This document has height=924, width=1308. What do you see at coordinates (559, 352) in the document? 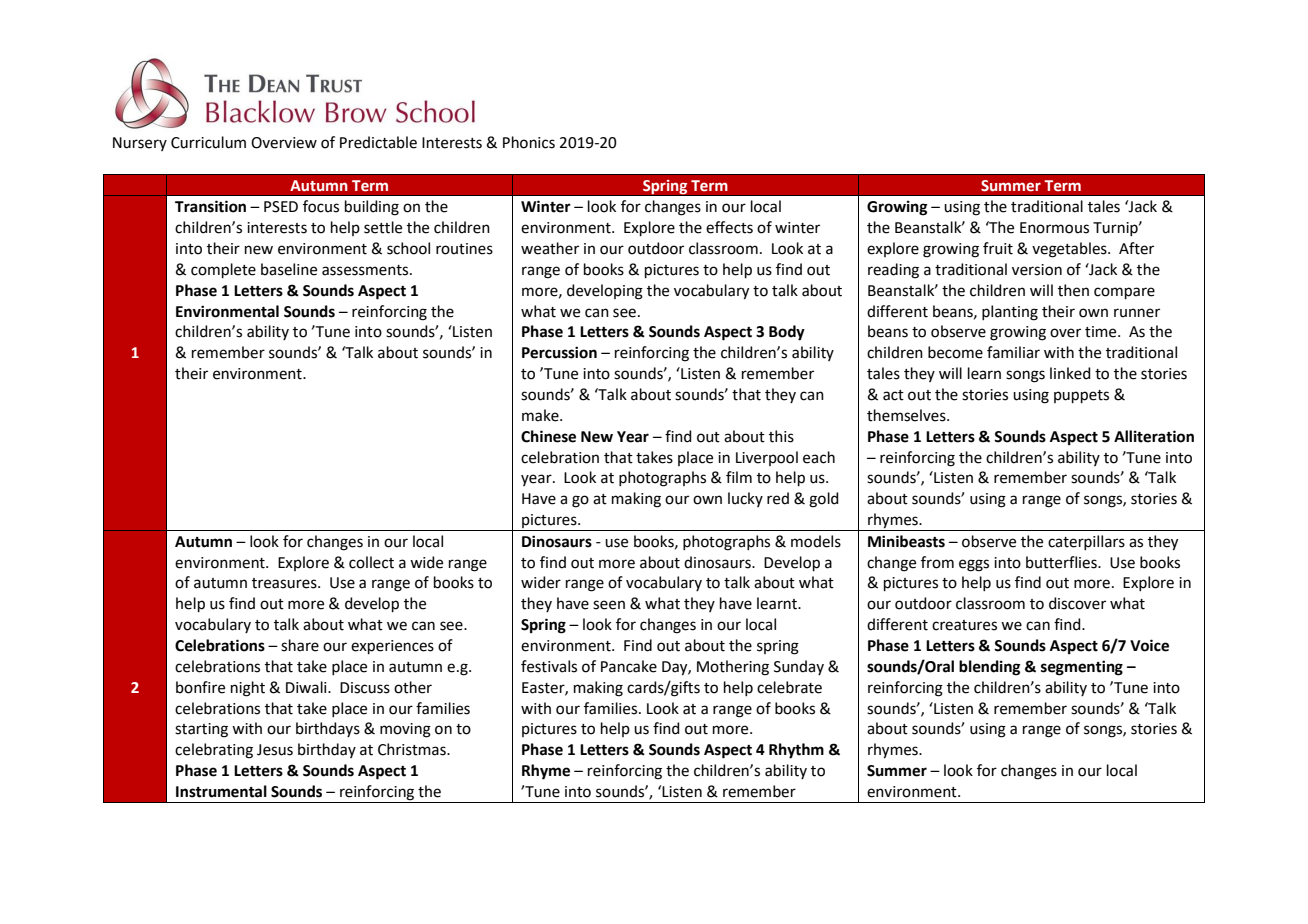
I see `Percussion` at bounding box center [559, 352].
